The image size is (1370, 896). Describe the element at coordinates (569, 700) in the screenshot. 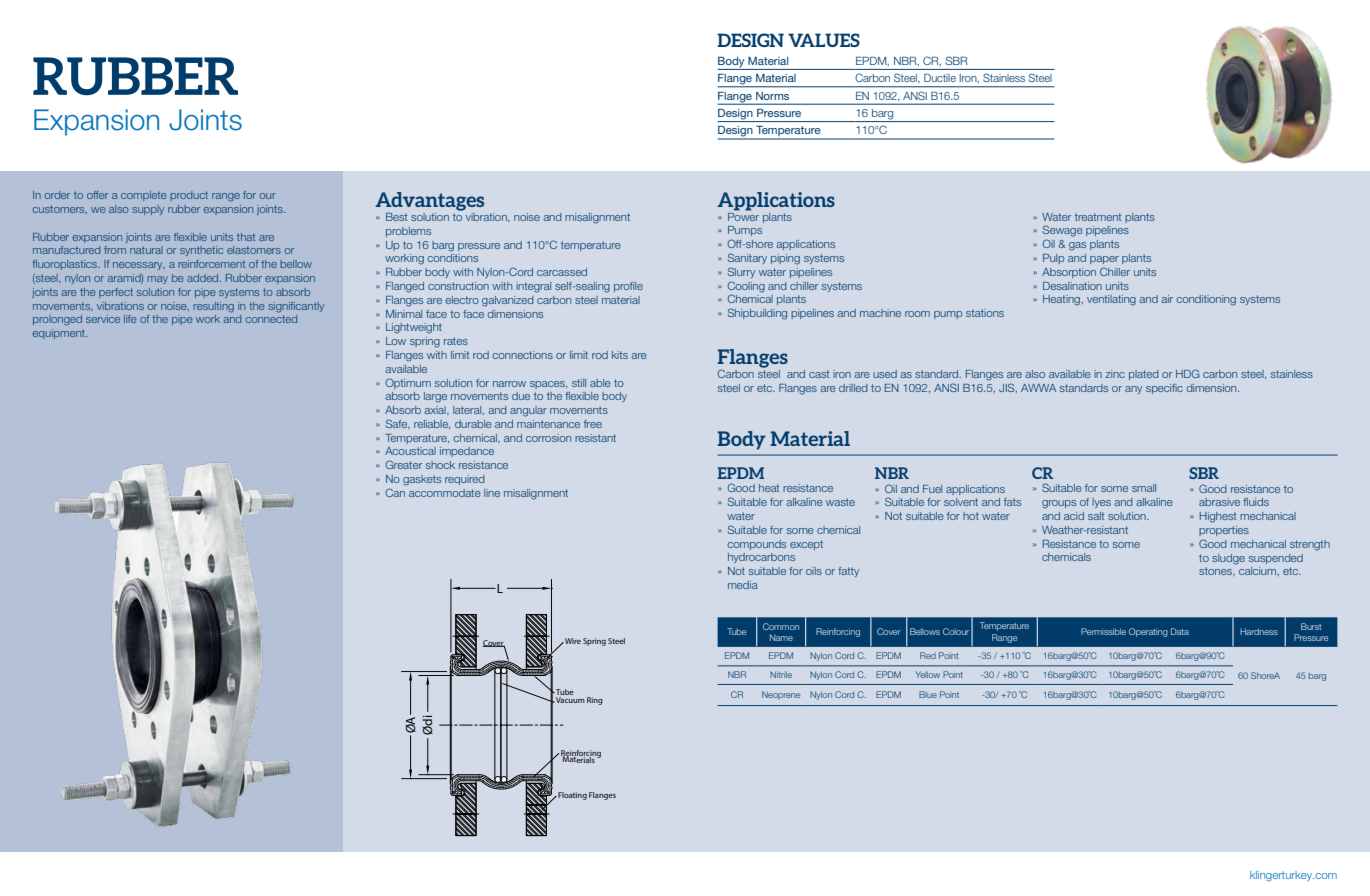

I see `Vacuum` at that location.
